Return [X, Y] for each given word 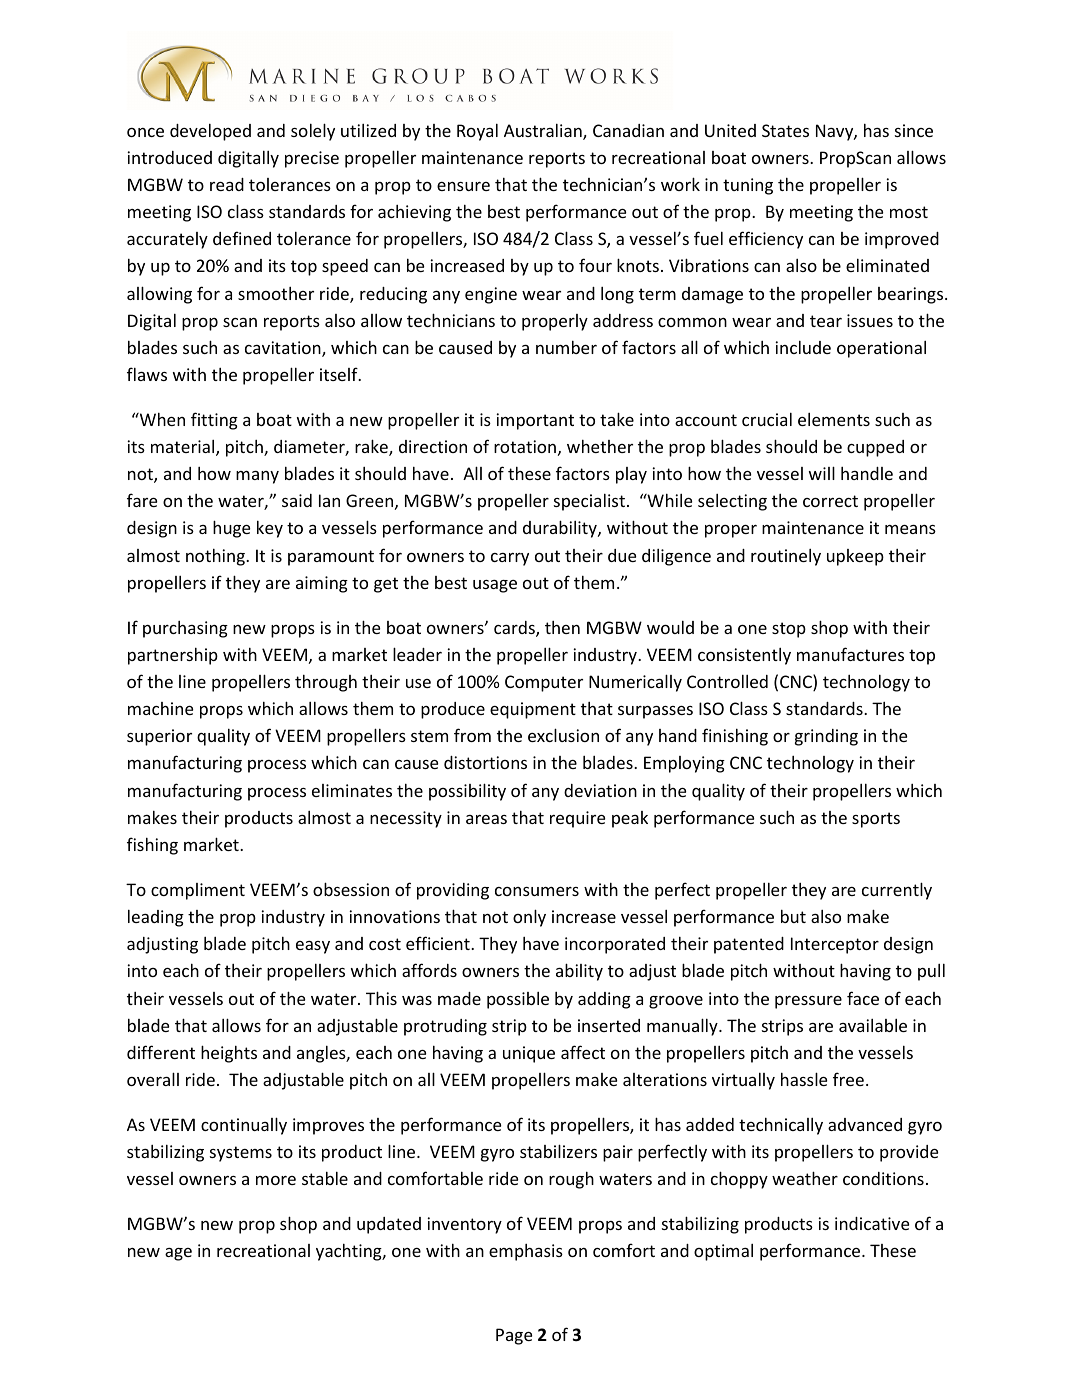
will [822, 473]
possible [518, 1000]
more [276, 1180]
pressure [808, 1002]
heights [229, 1054]
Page [514, 1336]
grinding [826, 737]
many [257, 477]
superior [159, 737]
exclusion [563, 735]
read [227, 184]
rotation [525, 446]
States [785, 130]
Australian [544, 132]
